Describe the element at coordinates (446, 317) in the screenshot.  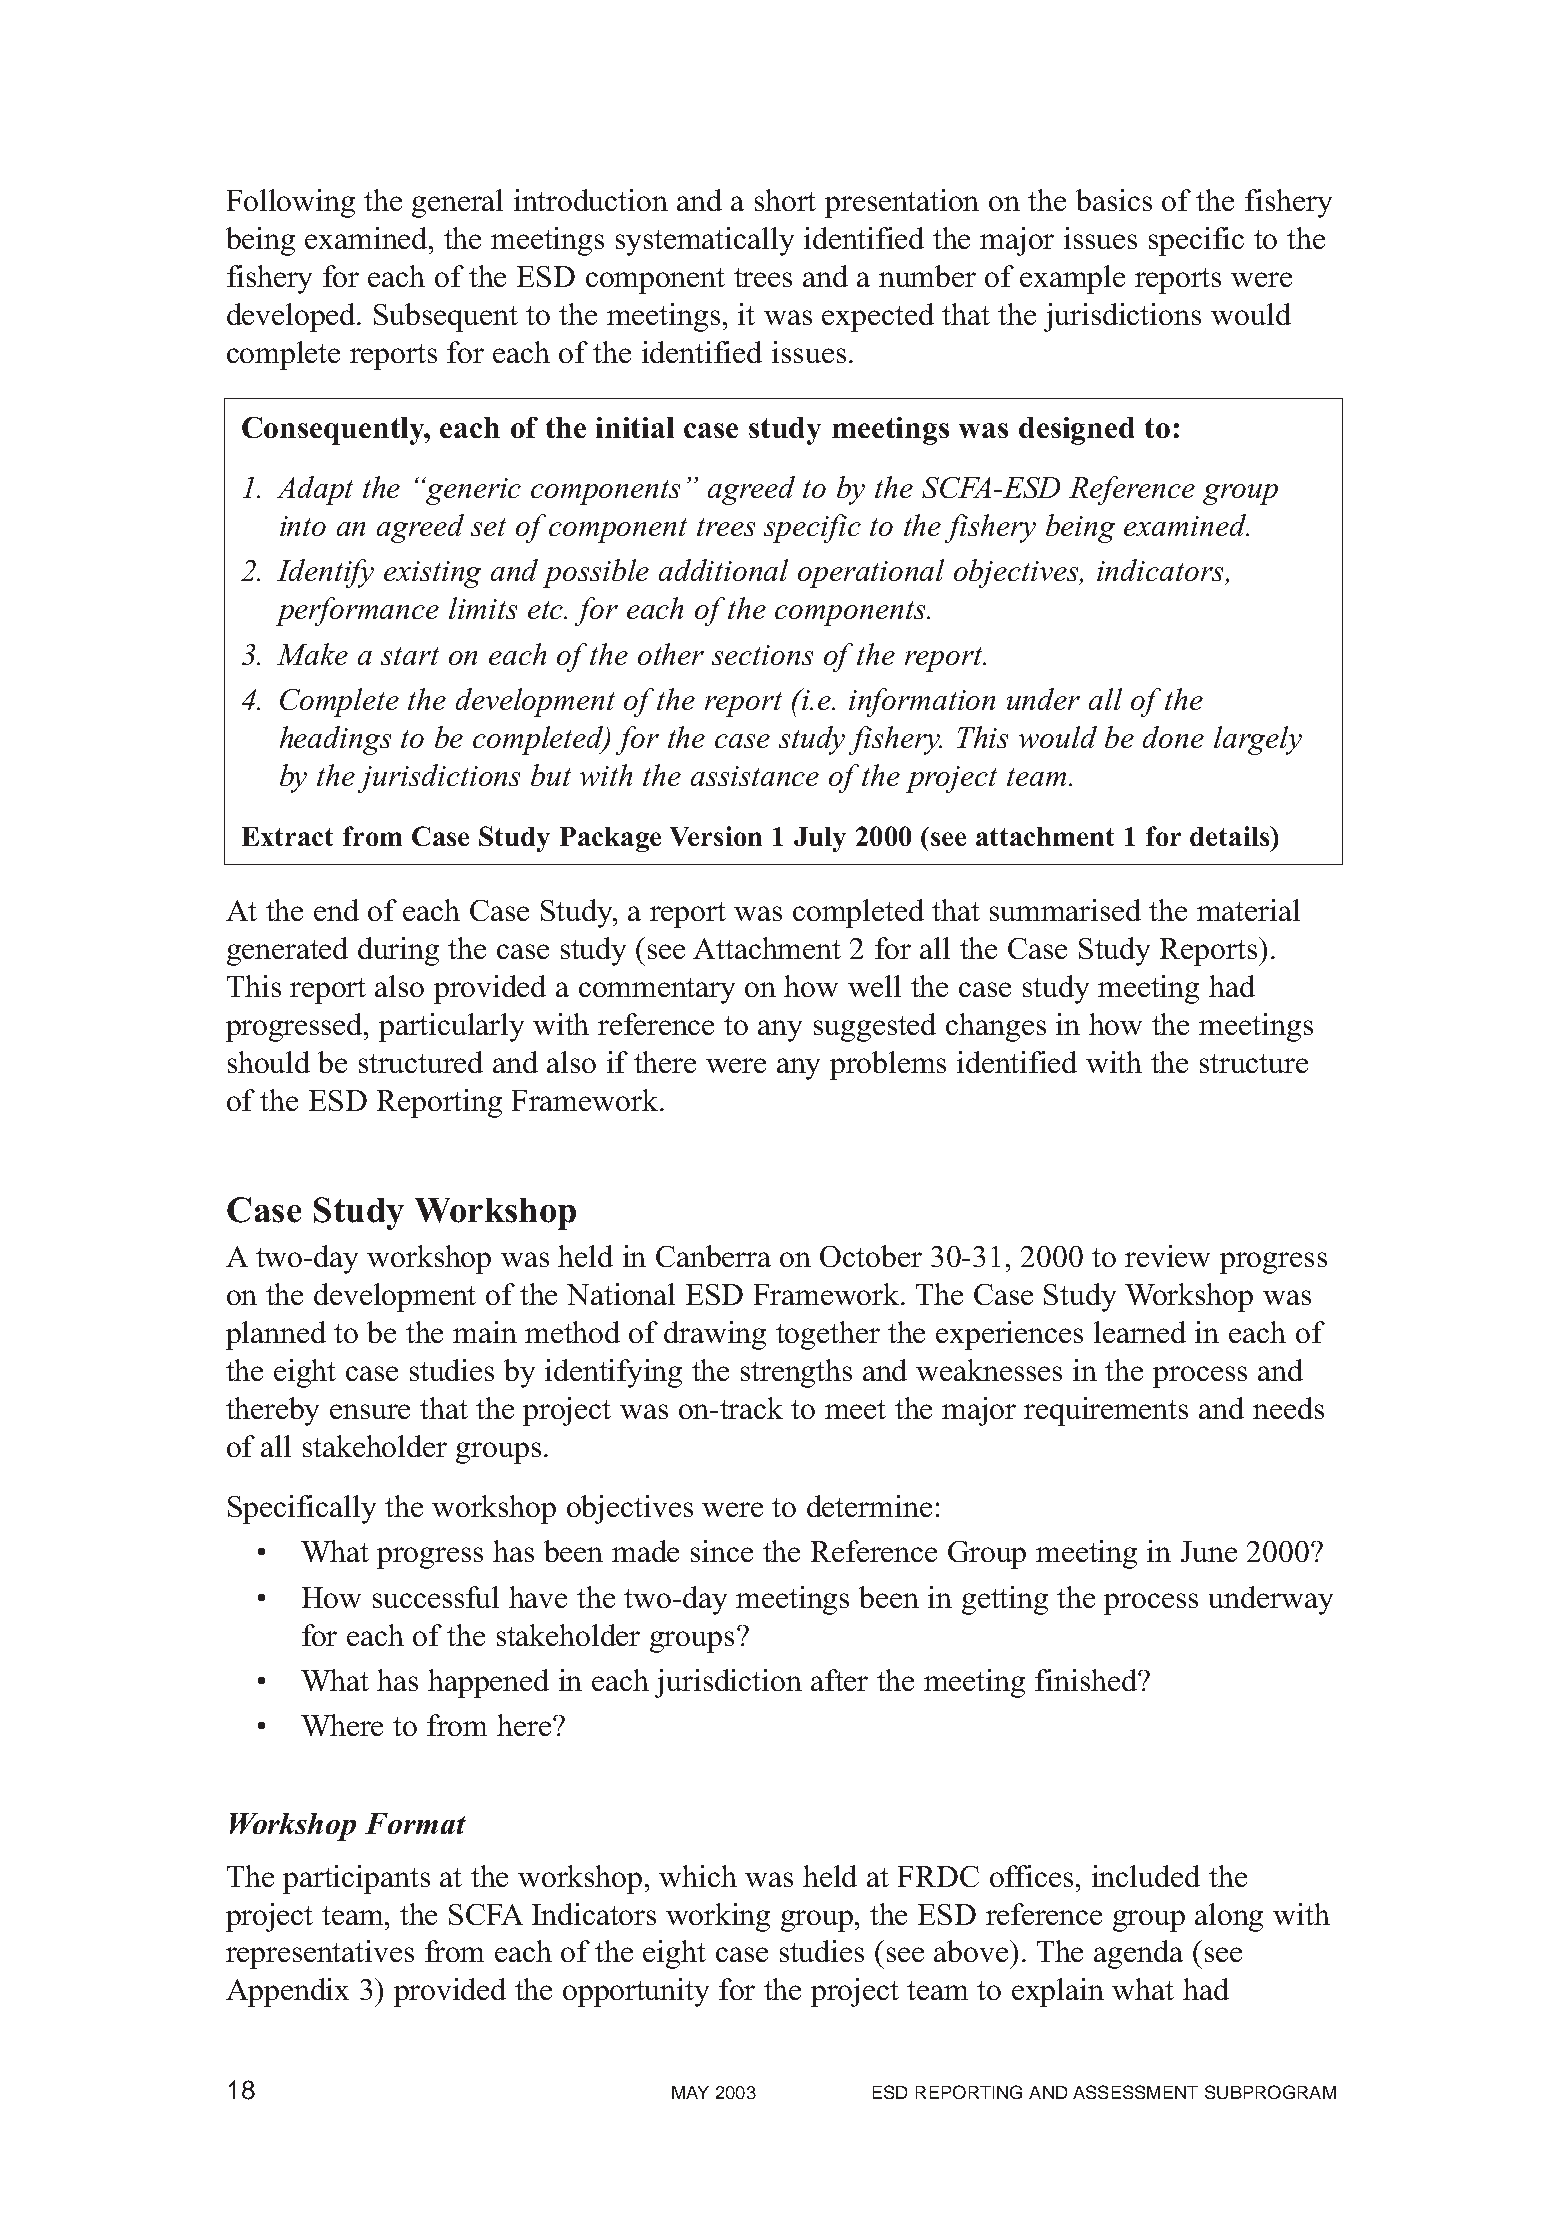
I see `Subsequent` at that location.
